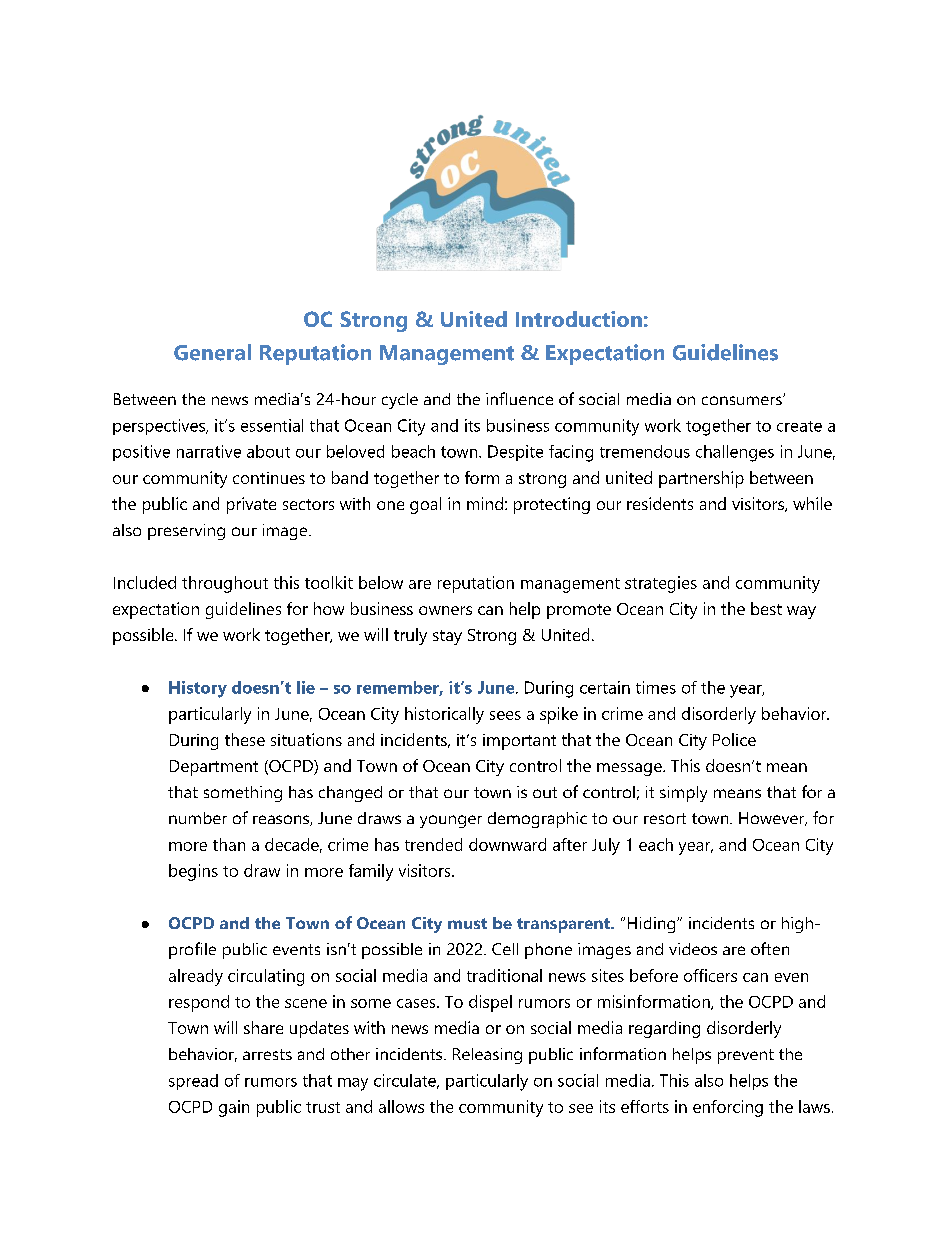 This image has height=1233, width=952. Describe the element at coordinates (186, 532) in the image. I see `preserving` at that location.
